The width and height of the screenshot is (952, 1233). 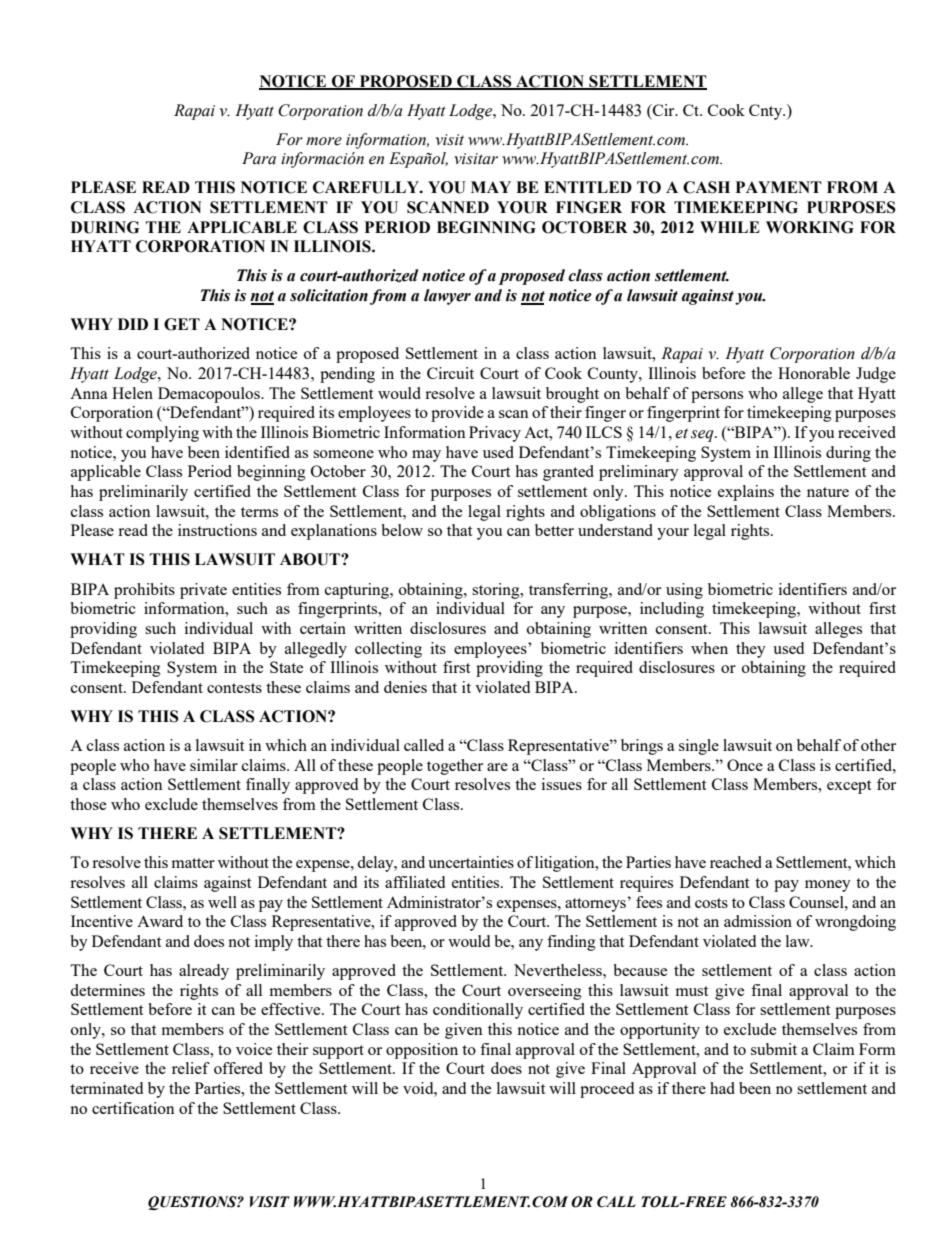 What do you see at coordinates (570, 591) in the screenshot?
I see `transferring` at bounding box center [570, 591].
